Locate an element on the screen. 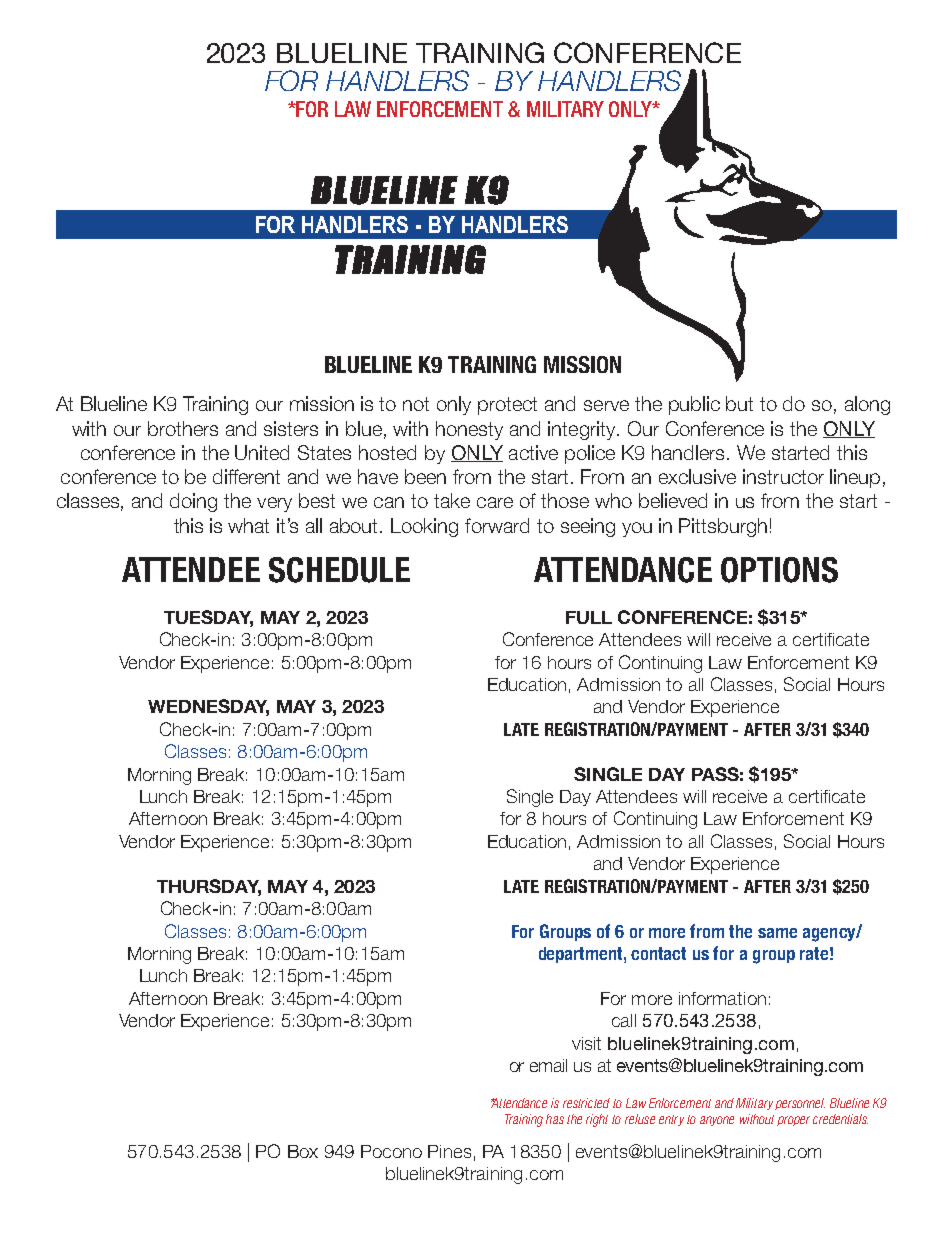  but is located at coordinates (739, 403).
